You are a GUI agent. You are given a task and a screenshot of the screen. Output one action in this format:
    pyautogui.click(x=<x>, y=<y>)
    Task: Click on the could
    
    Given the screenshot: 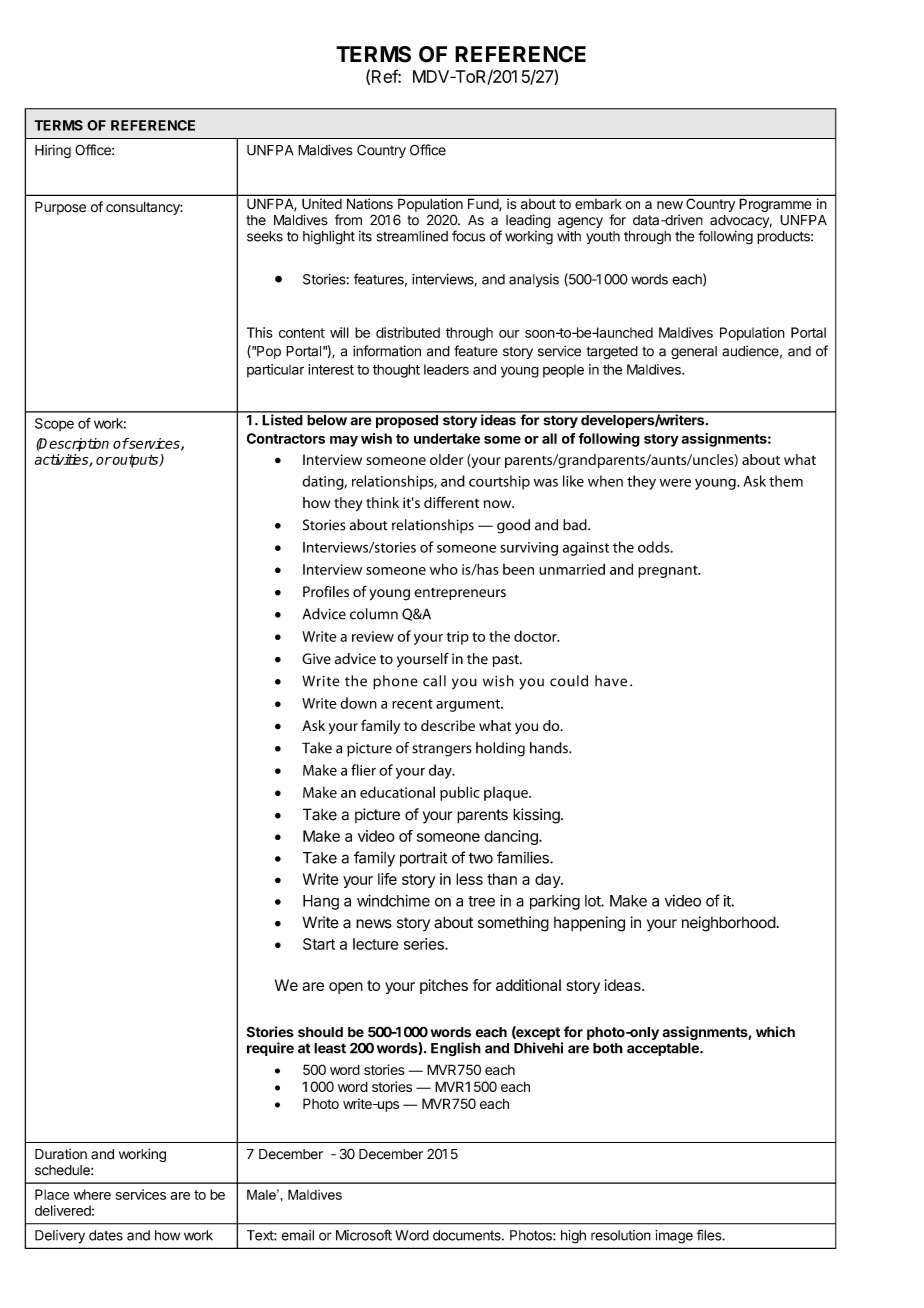 What is the action you would take?
    pyautogui.click(x=569, y=681)
